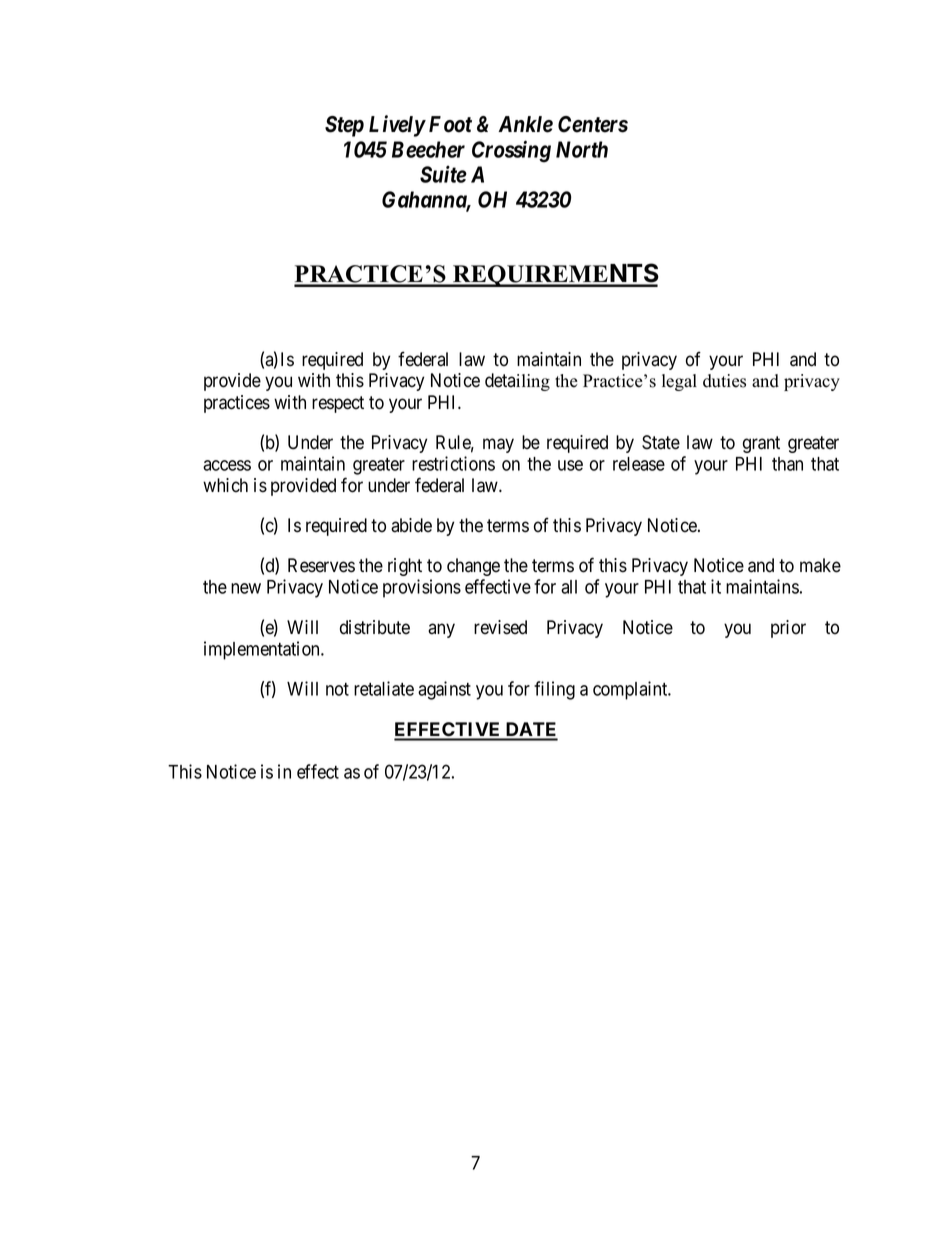 Image resolution: width=952 pixels, height=1233 pixels. What do you see at coordinates (554, 690) in the screenshot?
I see `filing` at bounding box center [554, 690].
